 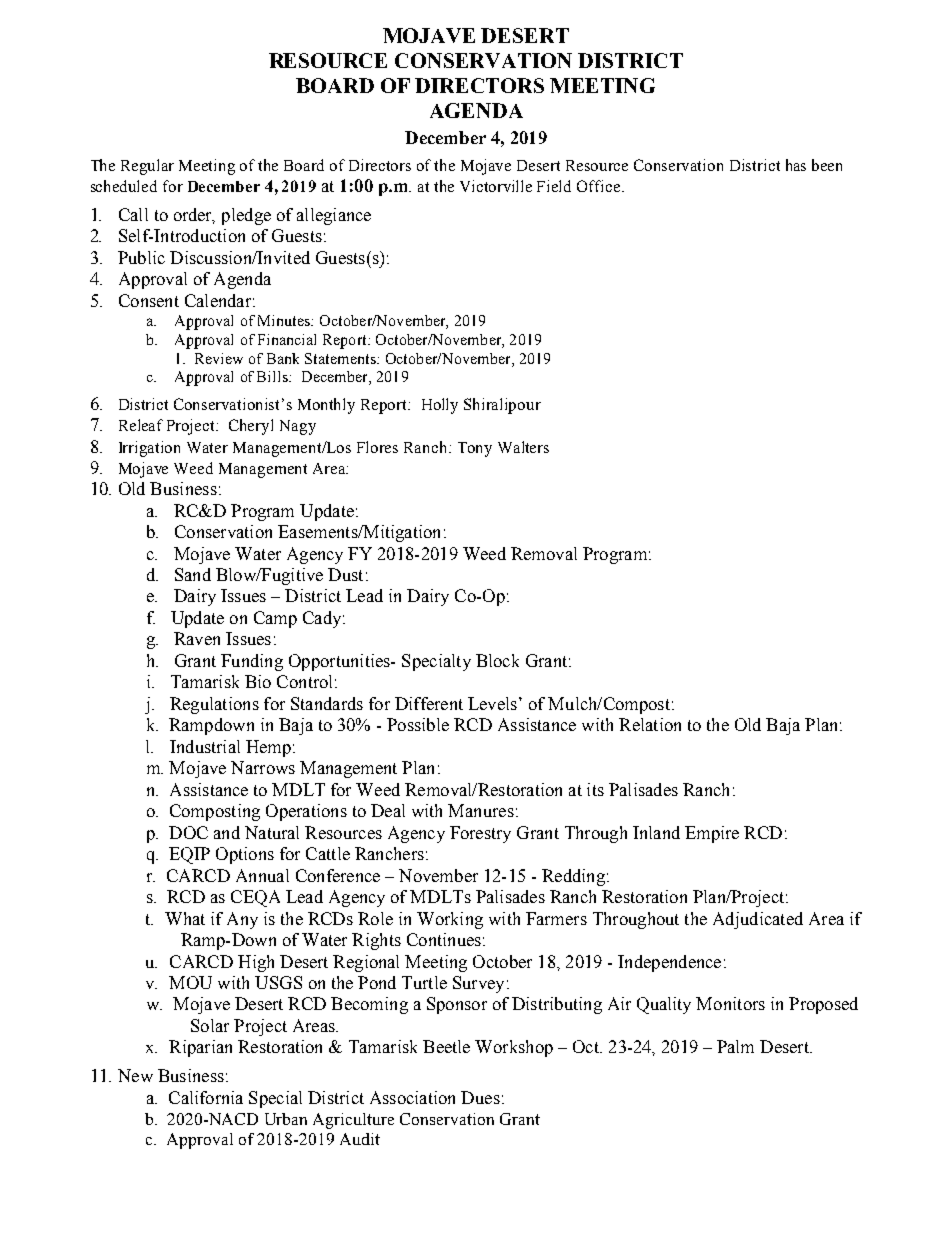 I want to click on Block, so click(x=497, y=660).
